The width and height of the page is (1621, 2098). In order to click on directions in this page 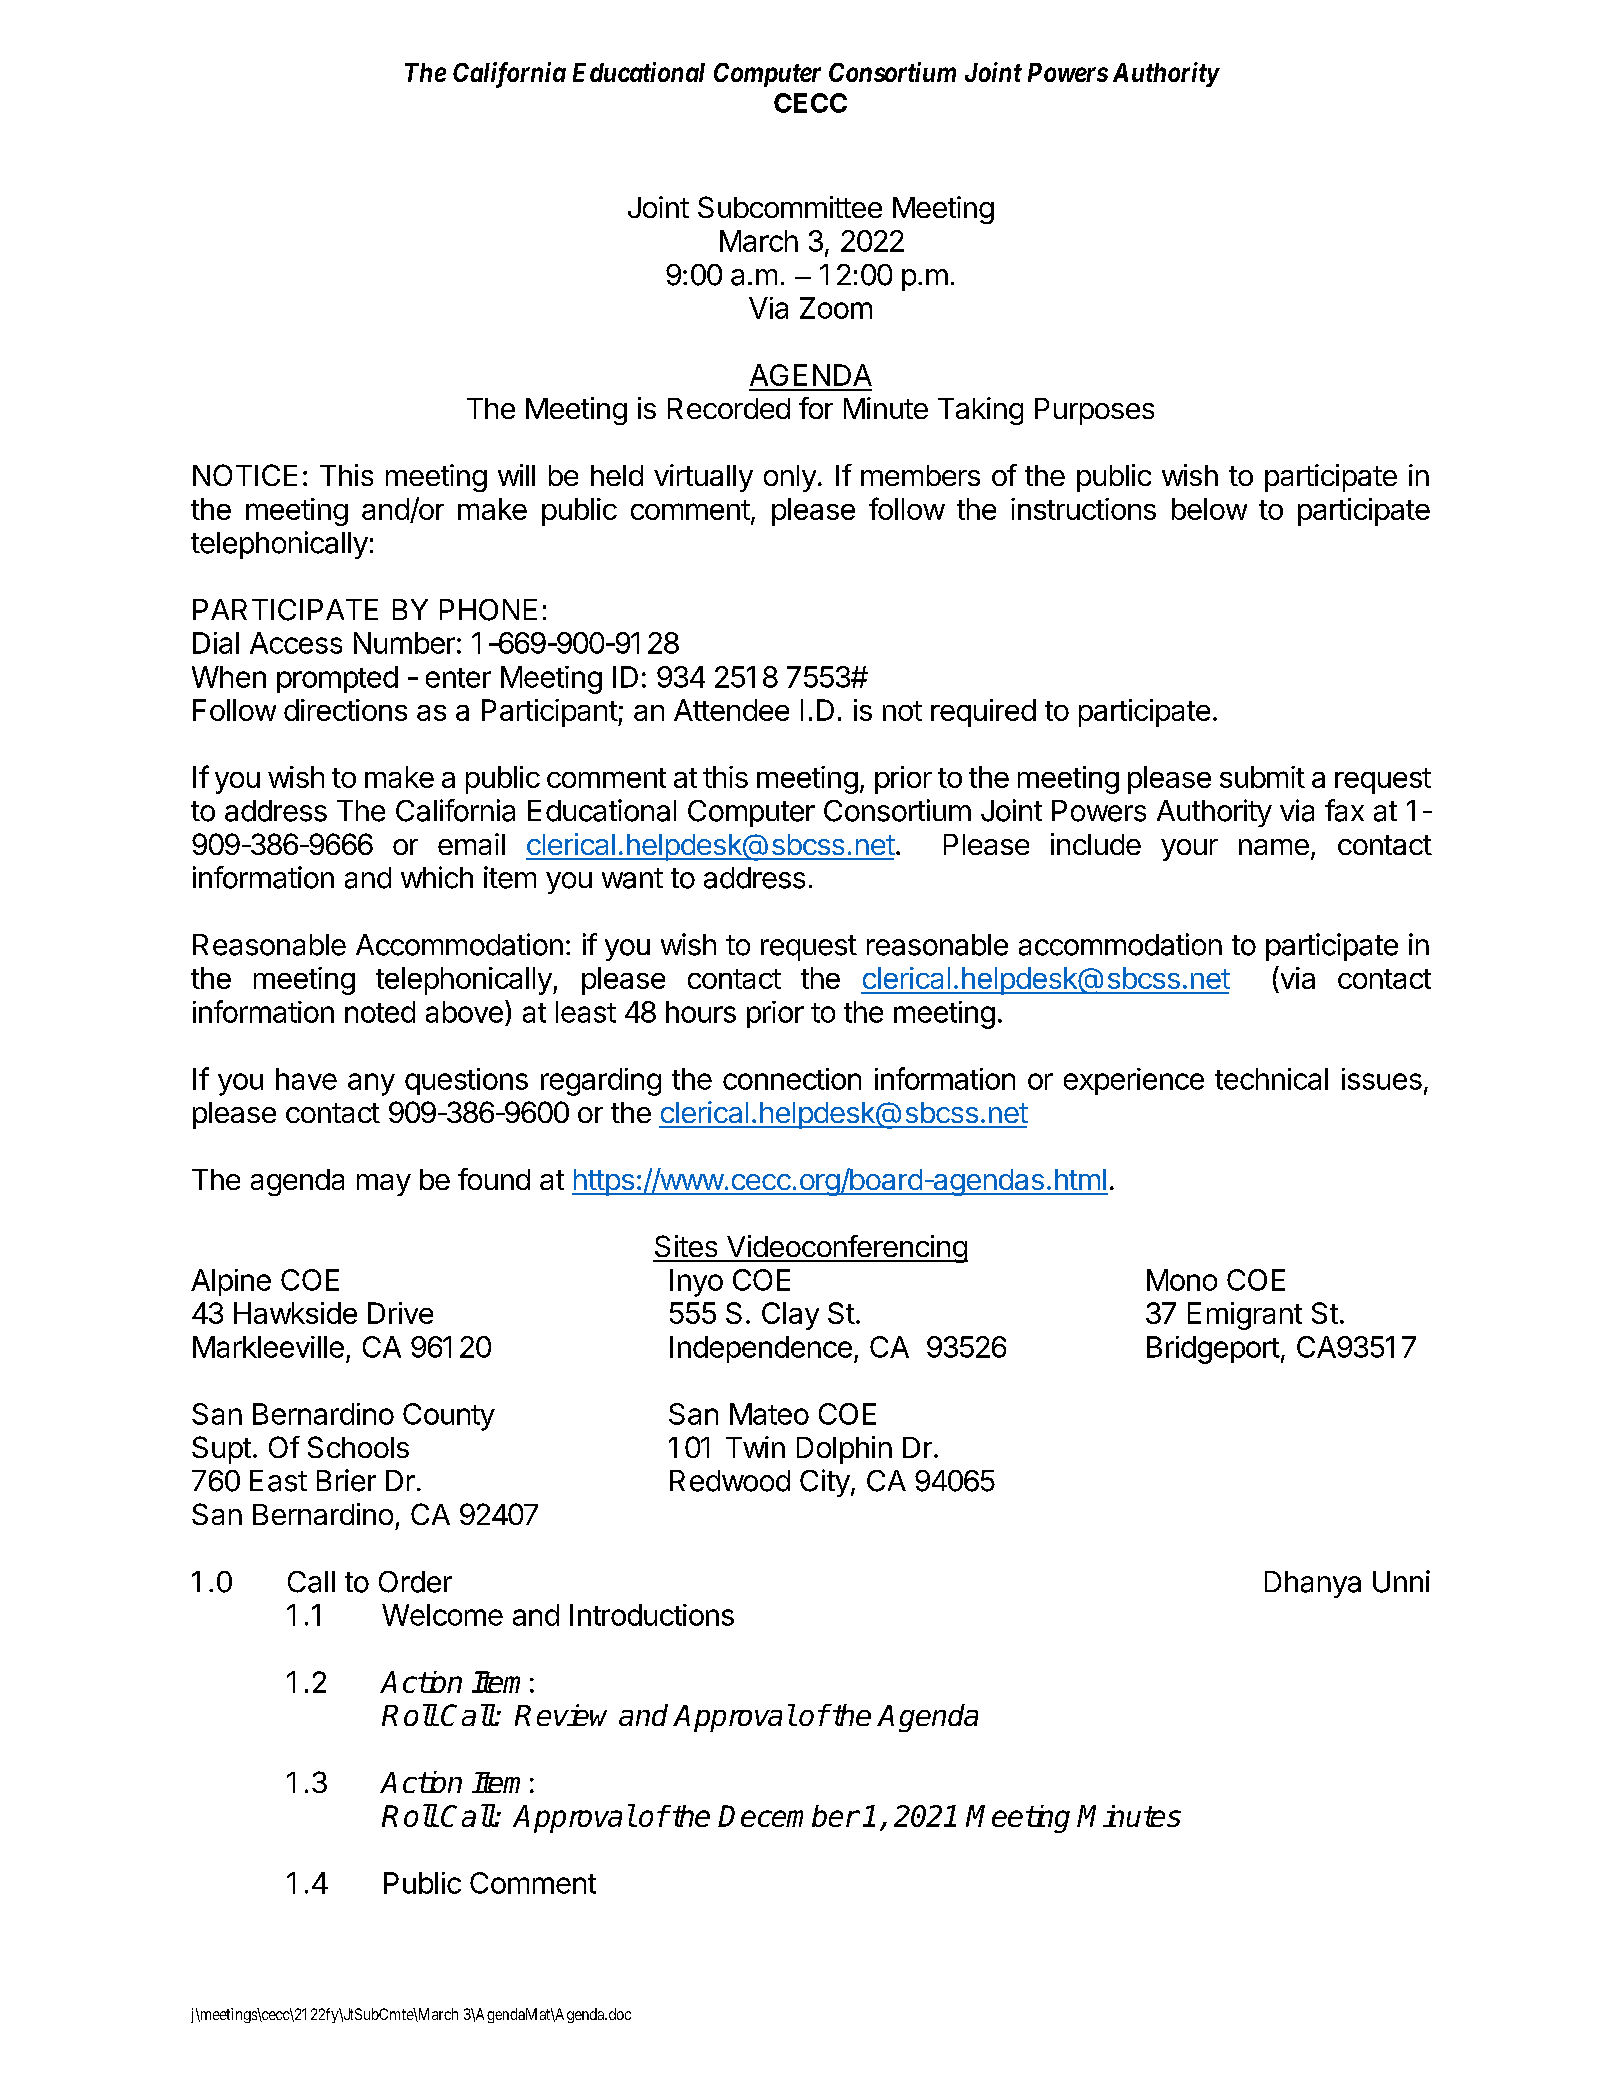, I will do `click(345, 710)`.
